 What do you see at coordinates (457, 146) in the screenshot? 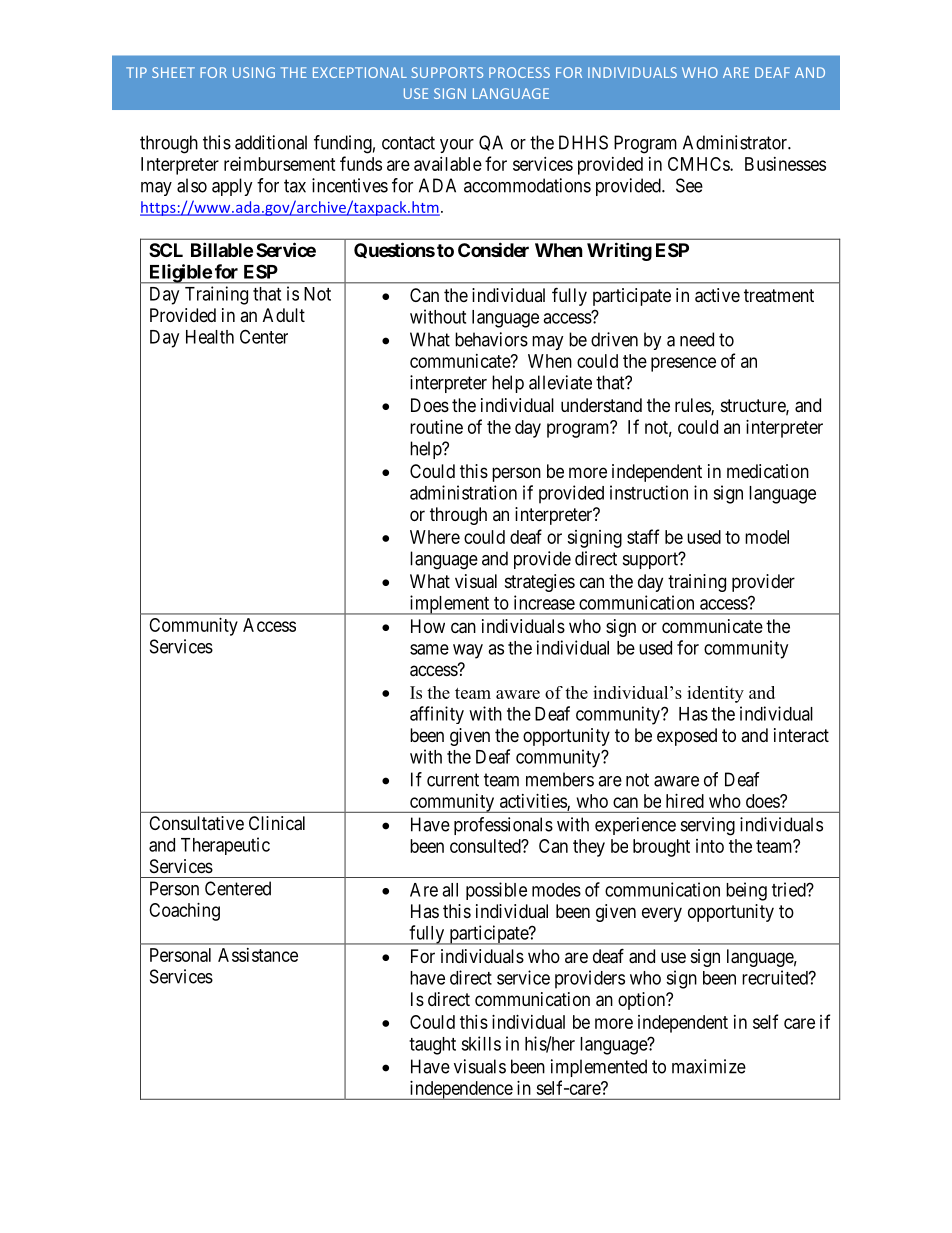
I see `your` at bounding box center [457, 146].
